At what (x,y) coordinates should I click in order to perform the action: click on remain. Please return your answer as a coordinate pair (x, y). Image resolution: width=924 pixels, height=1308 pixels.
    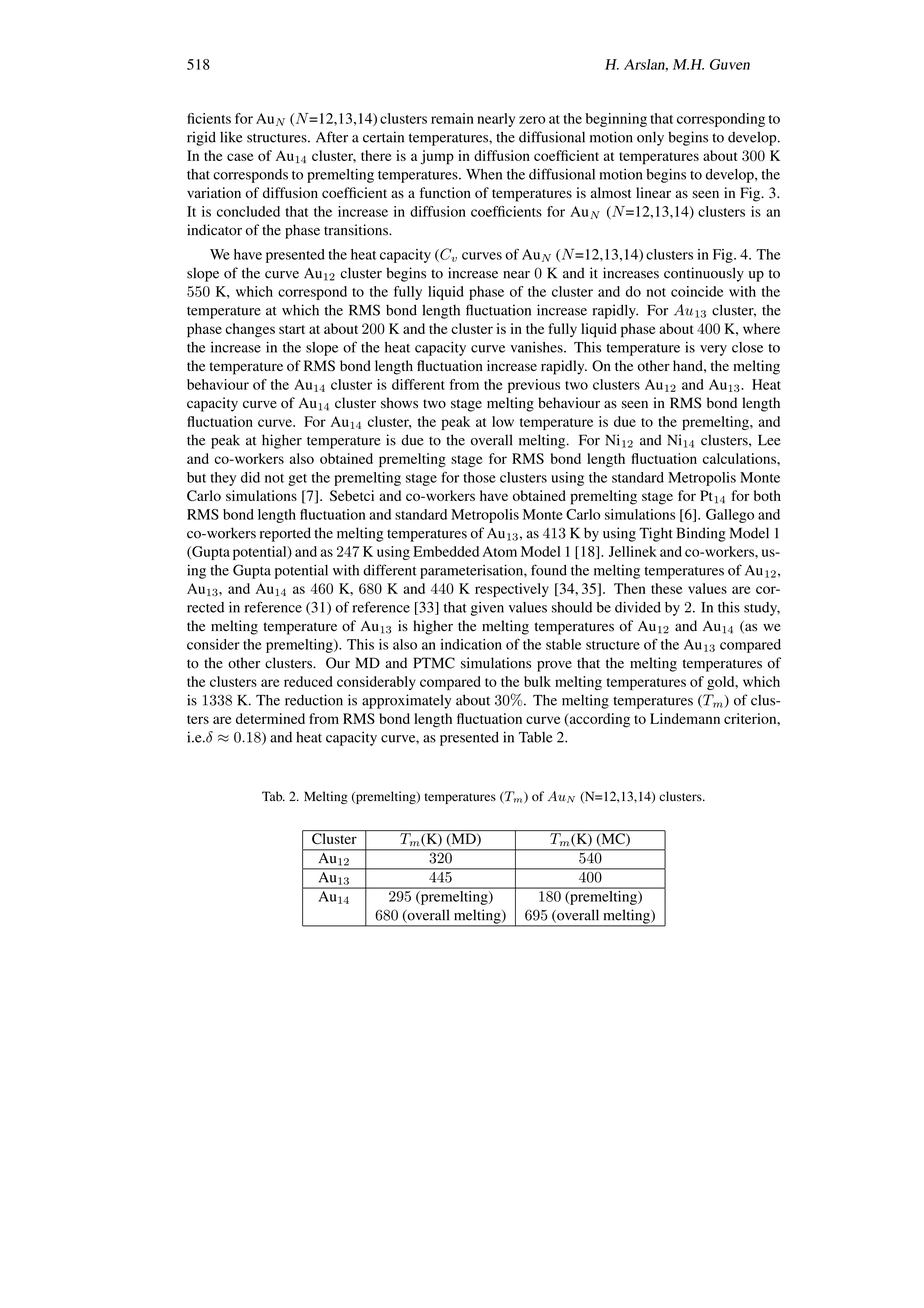
    Looking at the image, I should click on (452, 118).
